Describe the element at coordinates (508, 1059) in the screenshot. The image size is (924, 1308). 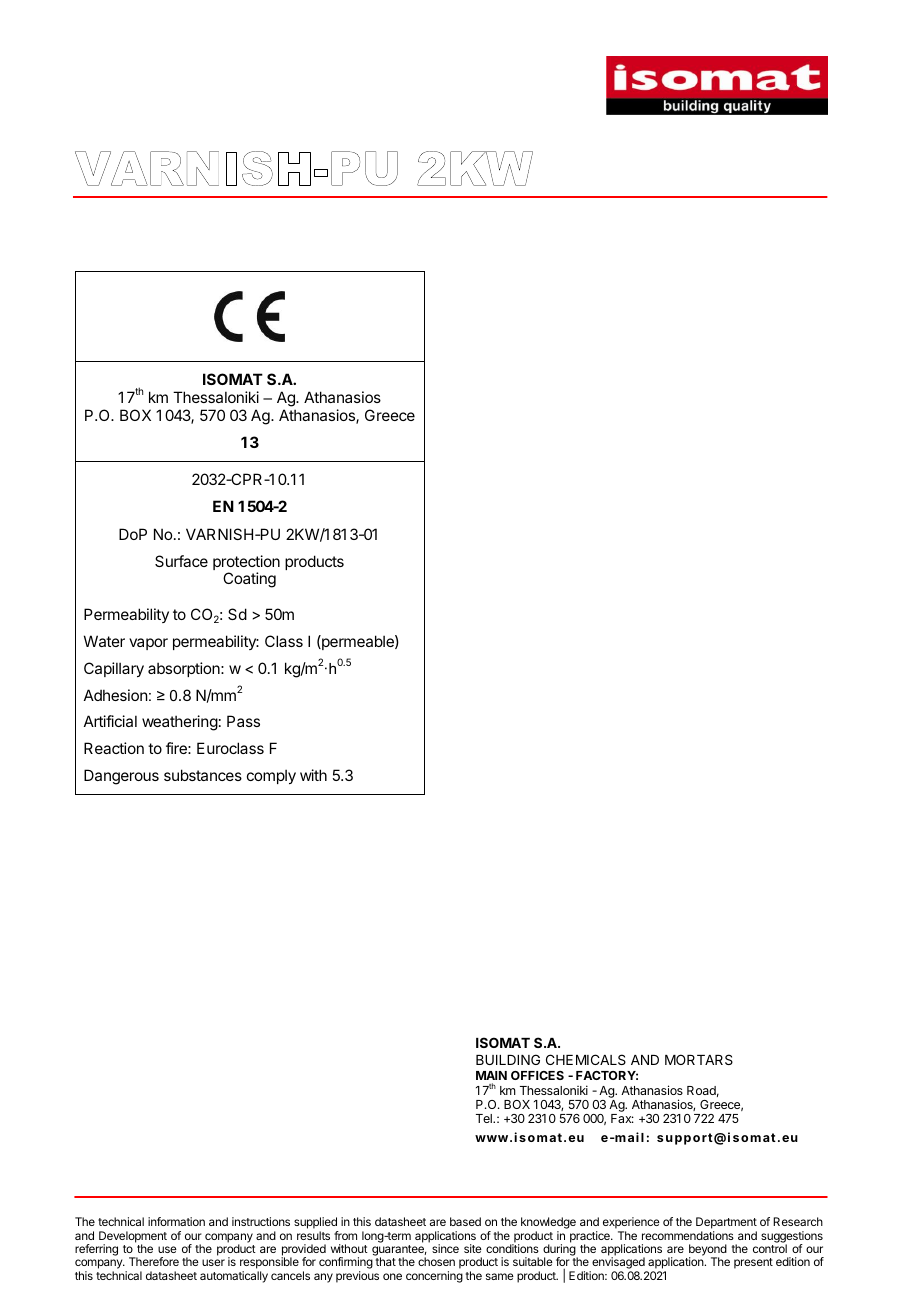
I see `BUILDING` at that location.
